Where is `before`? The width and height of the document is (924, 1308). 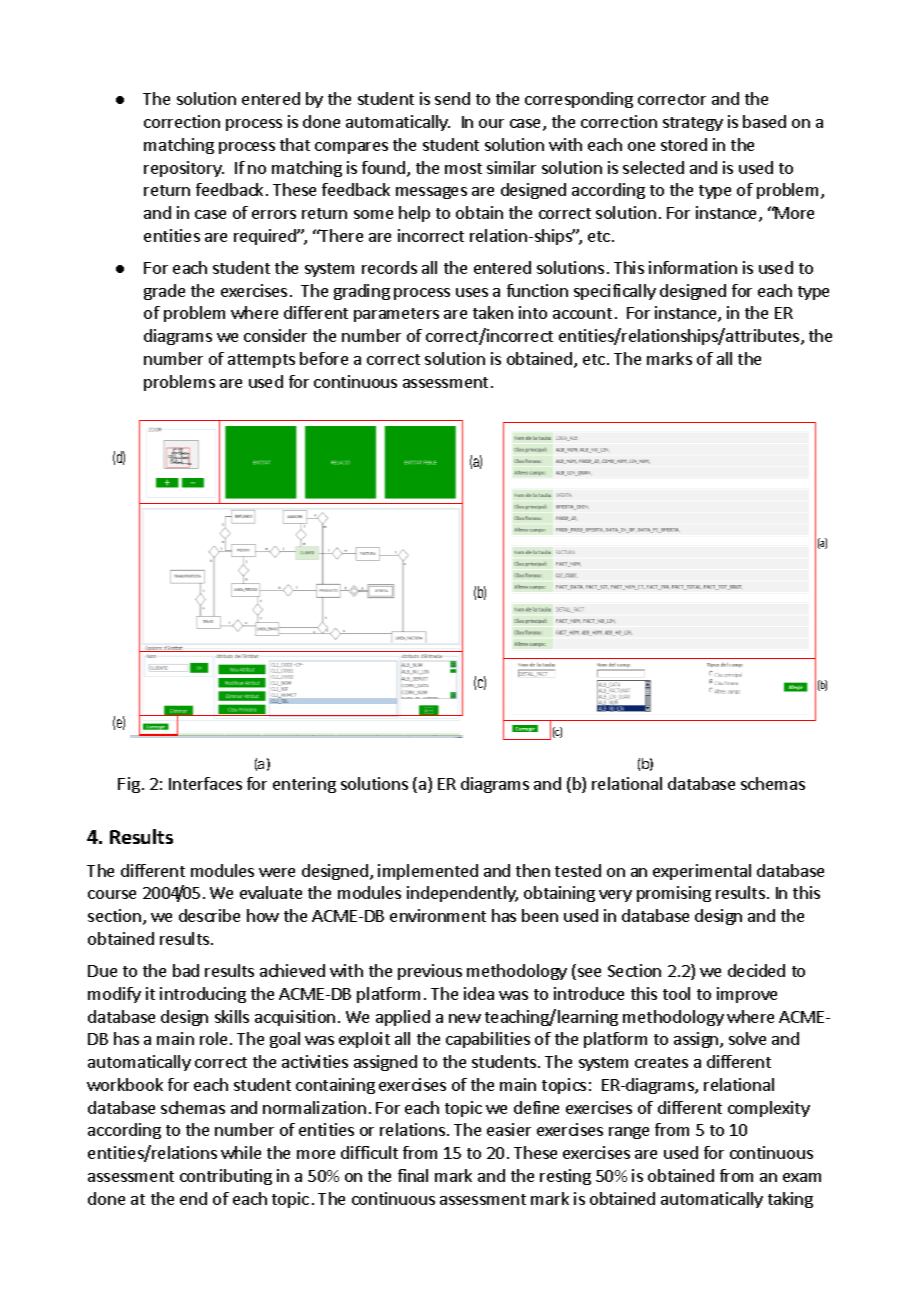
before is located at coordinates (324, 358).
